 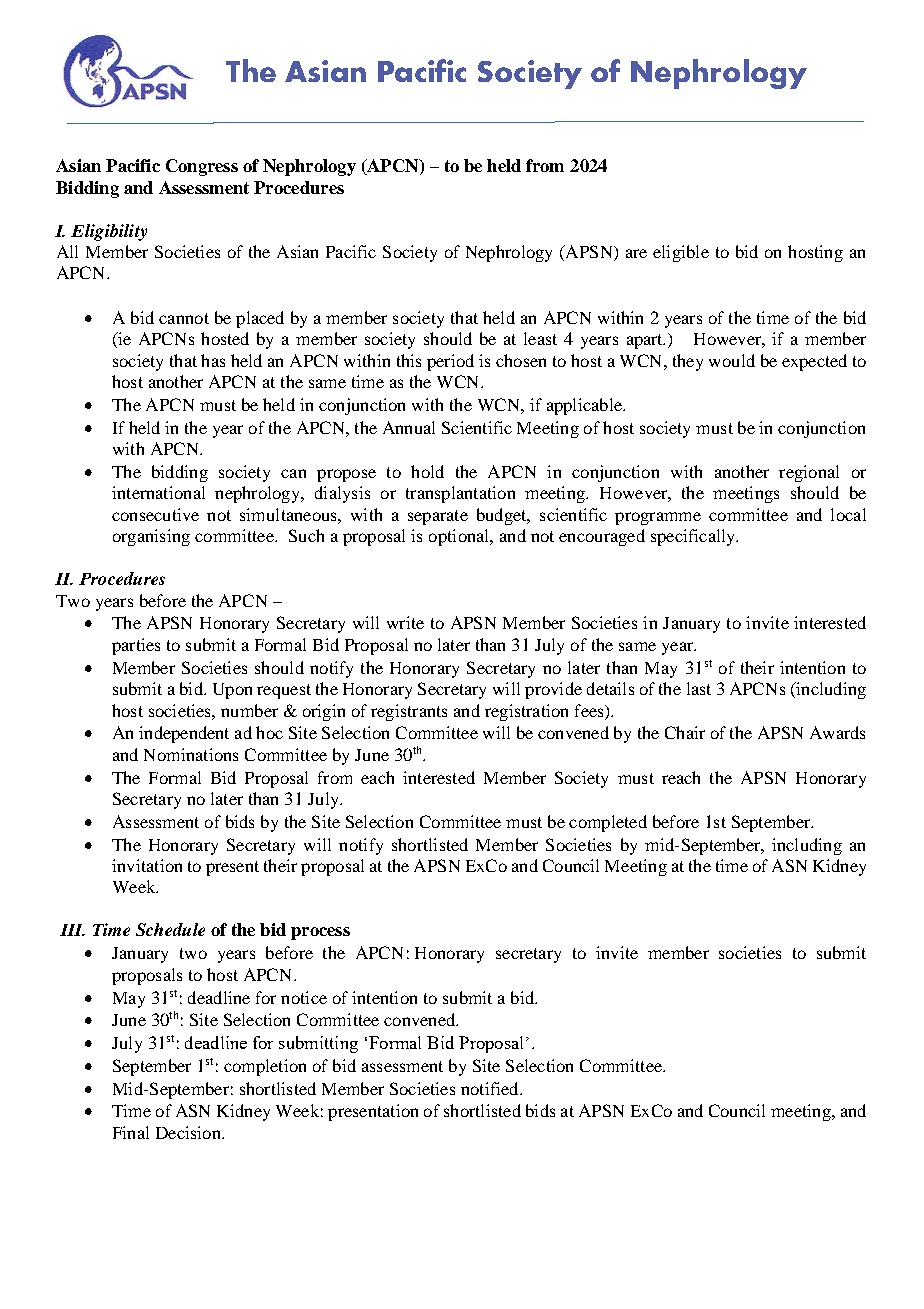 I want to click on eligible, so click(x=681, y=253).
